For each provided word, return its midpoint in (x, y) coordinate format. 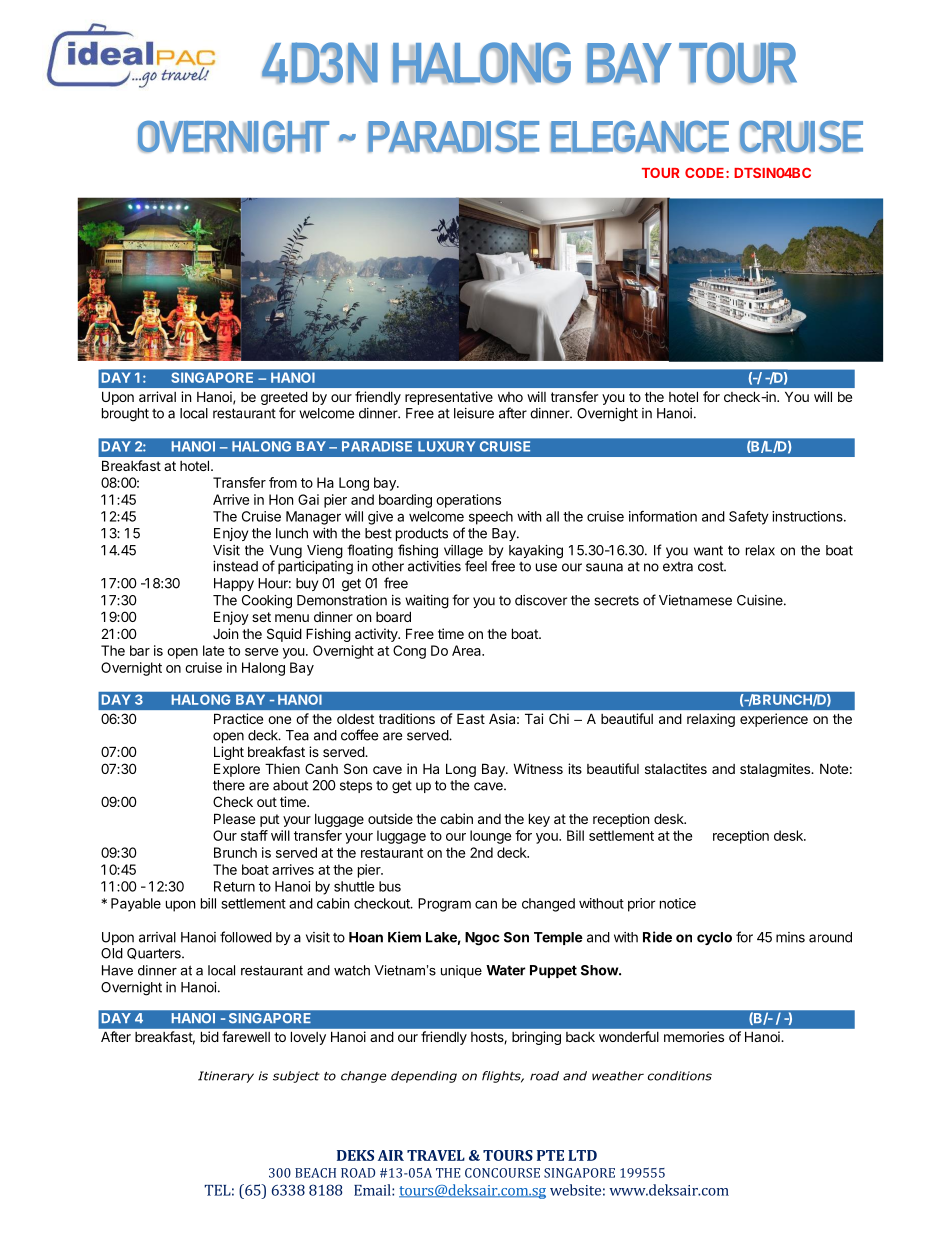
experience (774, 720)
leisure (474, 413)
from (283, 482)
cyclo (714, 938)
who (510, 397)
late (213, 650)
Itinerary (226, 1077)
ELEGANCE (640, 137)
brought (125, 415)
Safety (749, 518)
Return (234, 886)
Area (467, 650)
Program (444, 905)
